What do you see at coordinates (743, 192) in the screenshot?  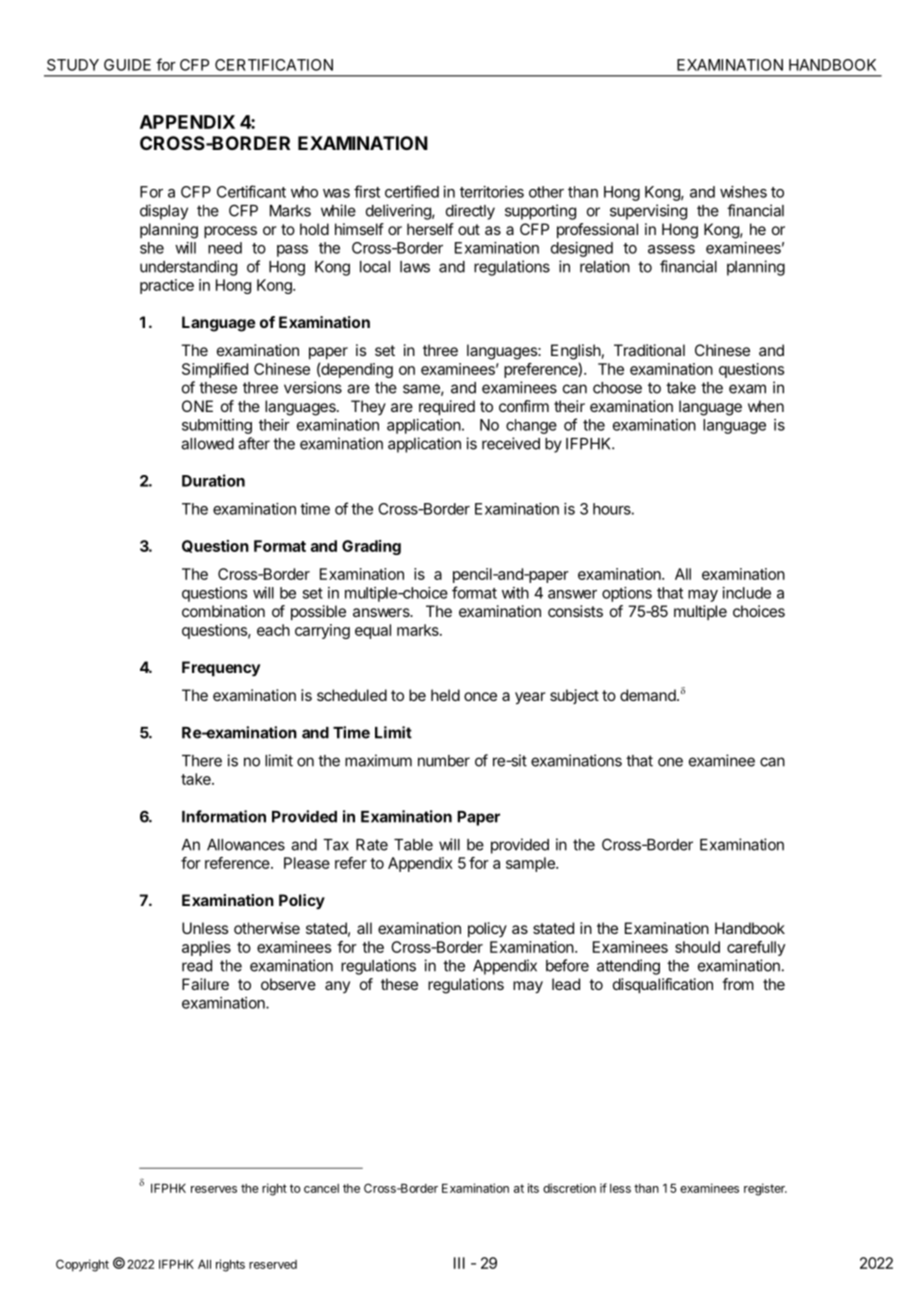 I see `wishes` at bounding box center [743, 192].
